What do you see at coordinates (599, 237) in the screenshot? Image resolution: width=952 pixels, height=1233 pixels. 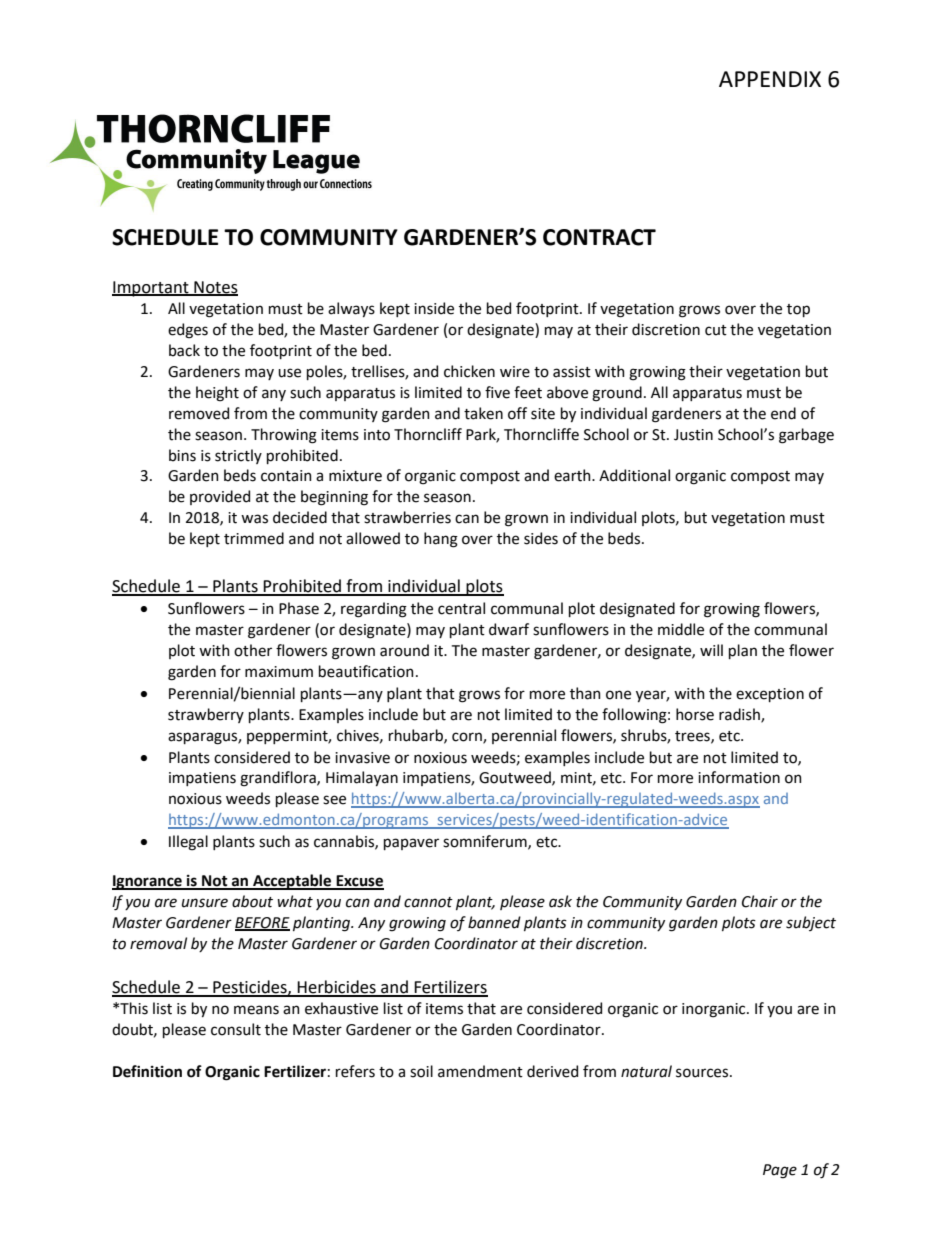 I see `CONTRACT` at bounding box center [599, 237].
